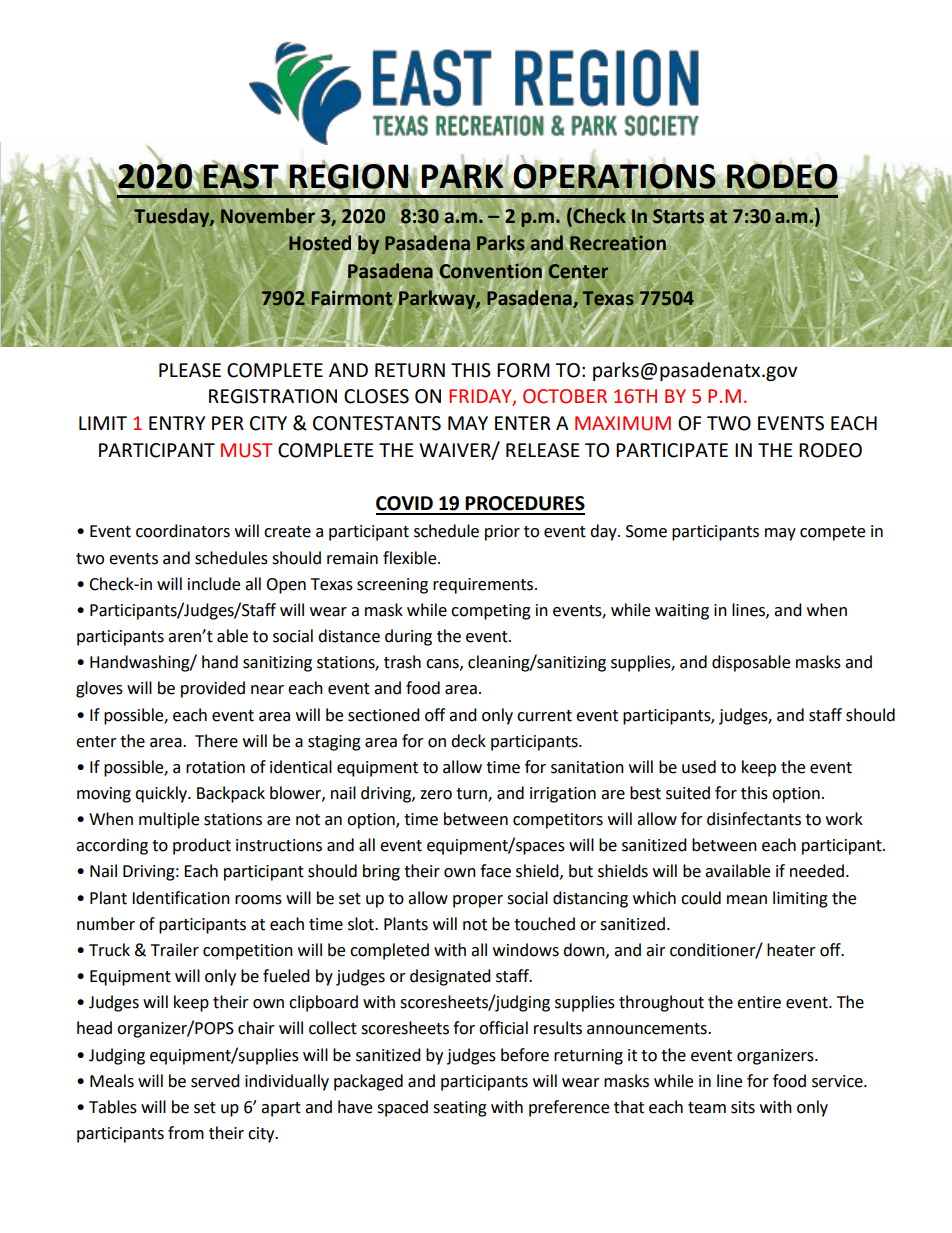 The width and height of the screenshot is (952, 1233). What do you see at coordinates (543, 450) in the screenshot?
I see `RELEASE` at bounding box center [543, 450].
